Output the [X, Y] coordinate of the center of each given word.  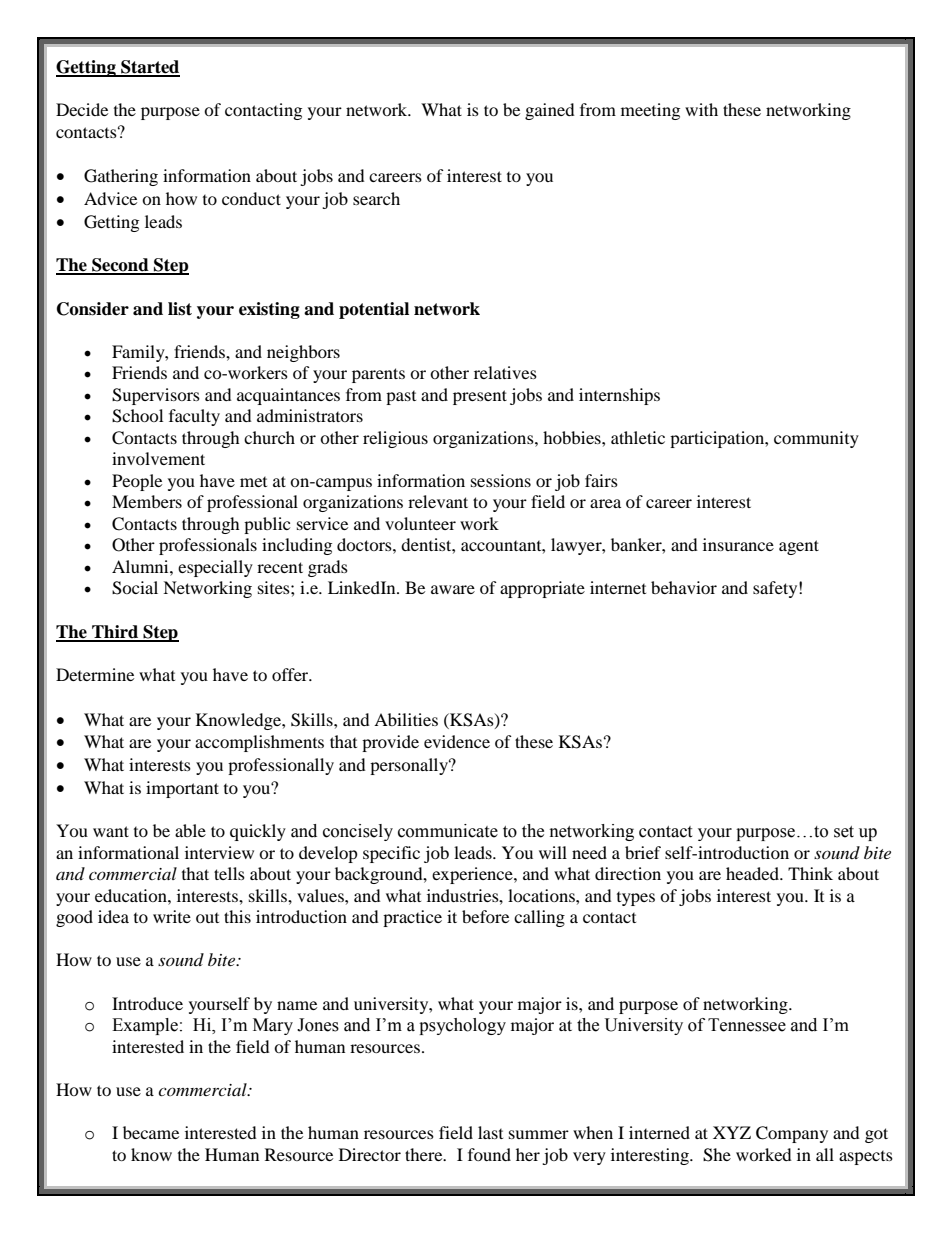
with [701, 109]
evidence [457, 741]
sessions [501, 480]
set [844, 832]
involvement [158, 458]
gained [550, 111]
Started [149, 68]
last [490, 1132]
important [182, 789]
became [151, 1132]
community [816, 439]
